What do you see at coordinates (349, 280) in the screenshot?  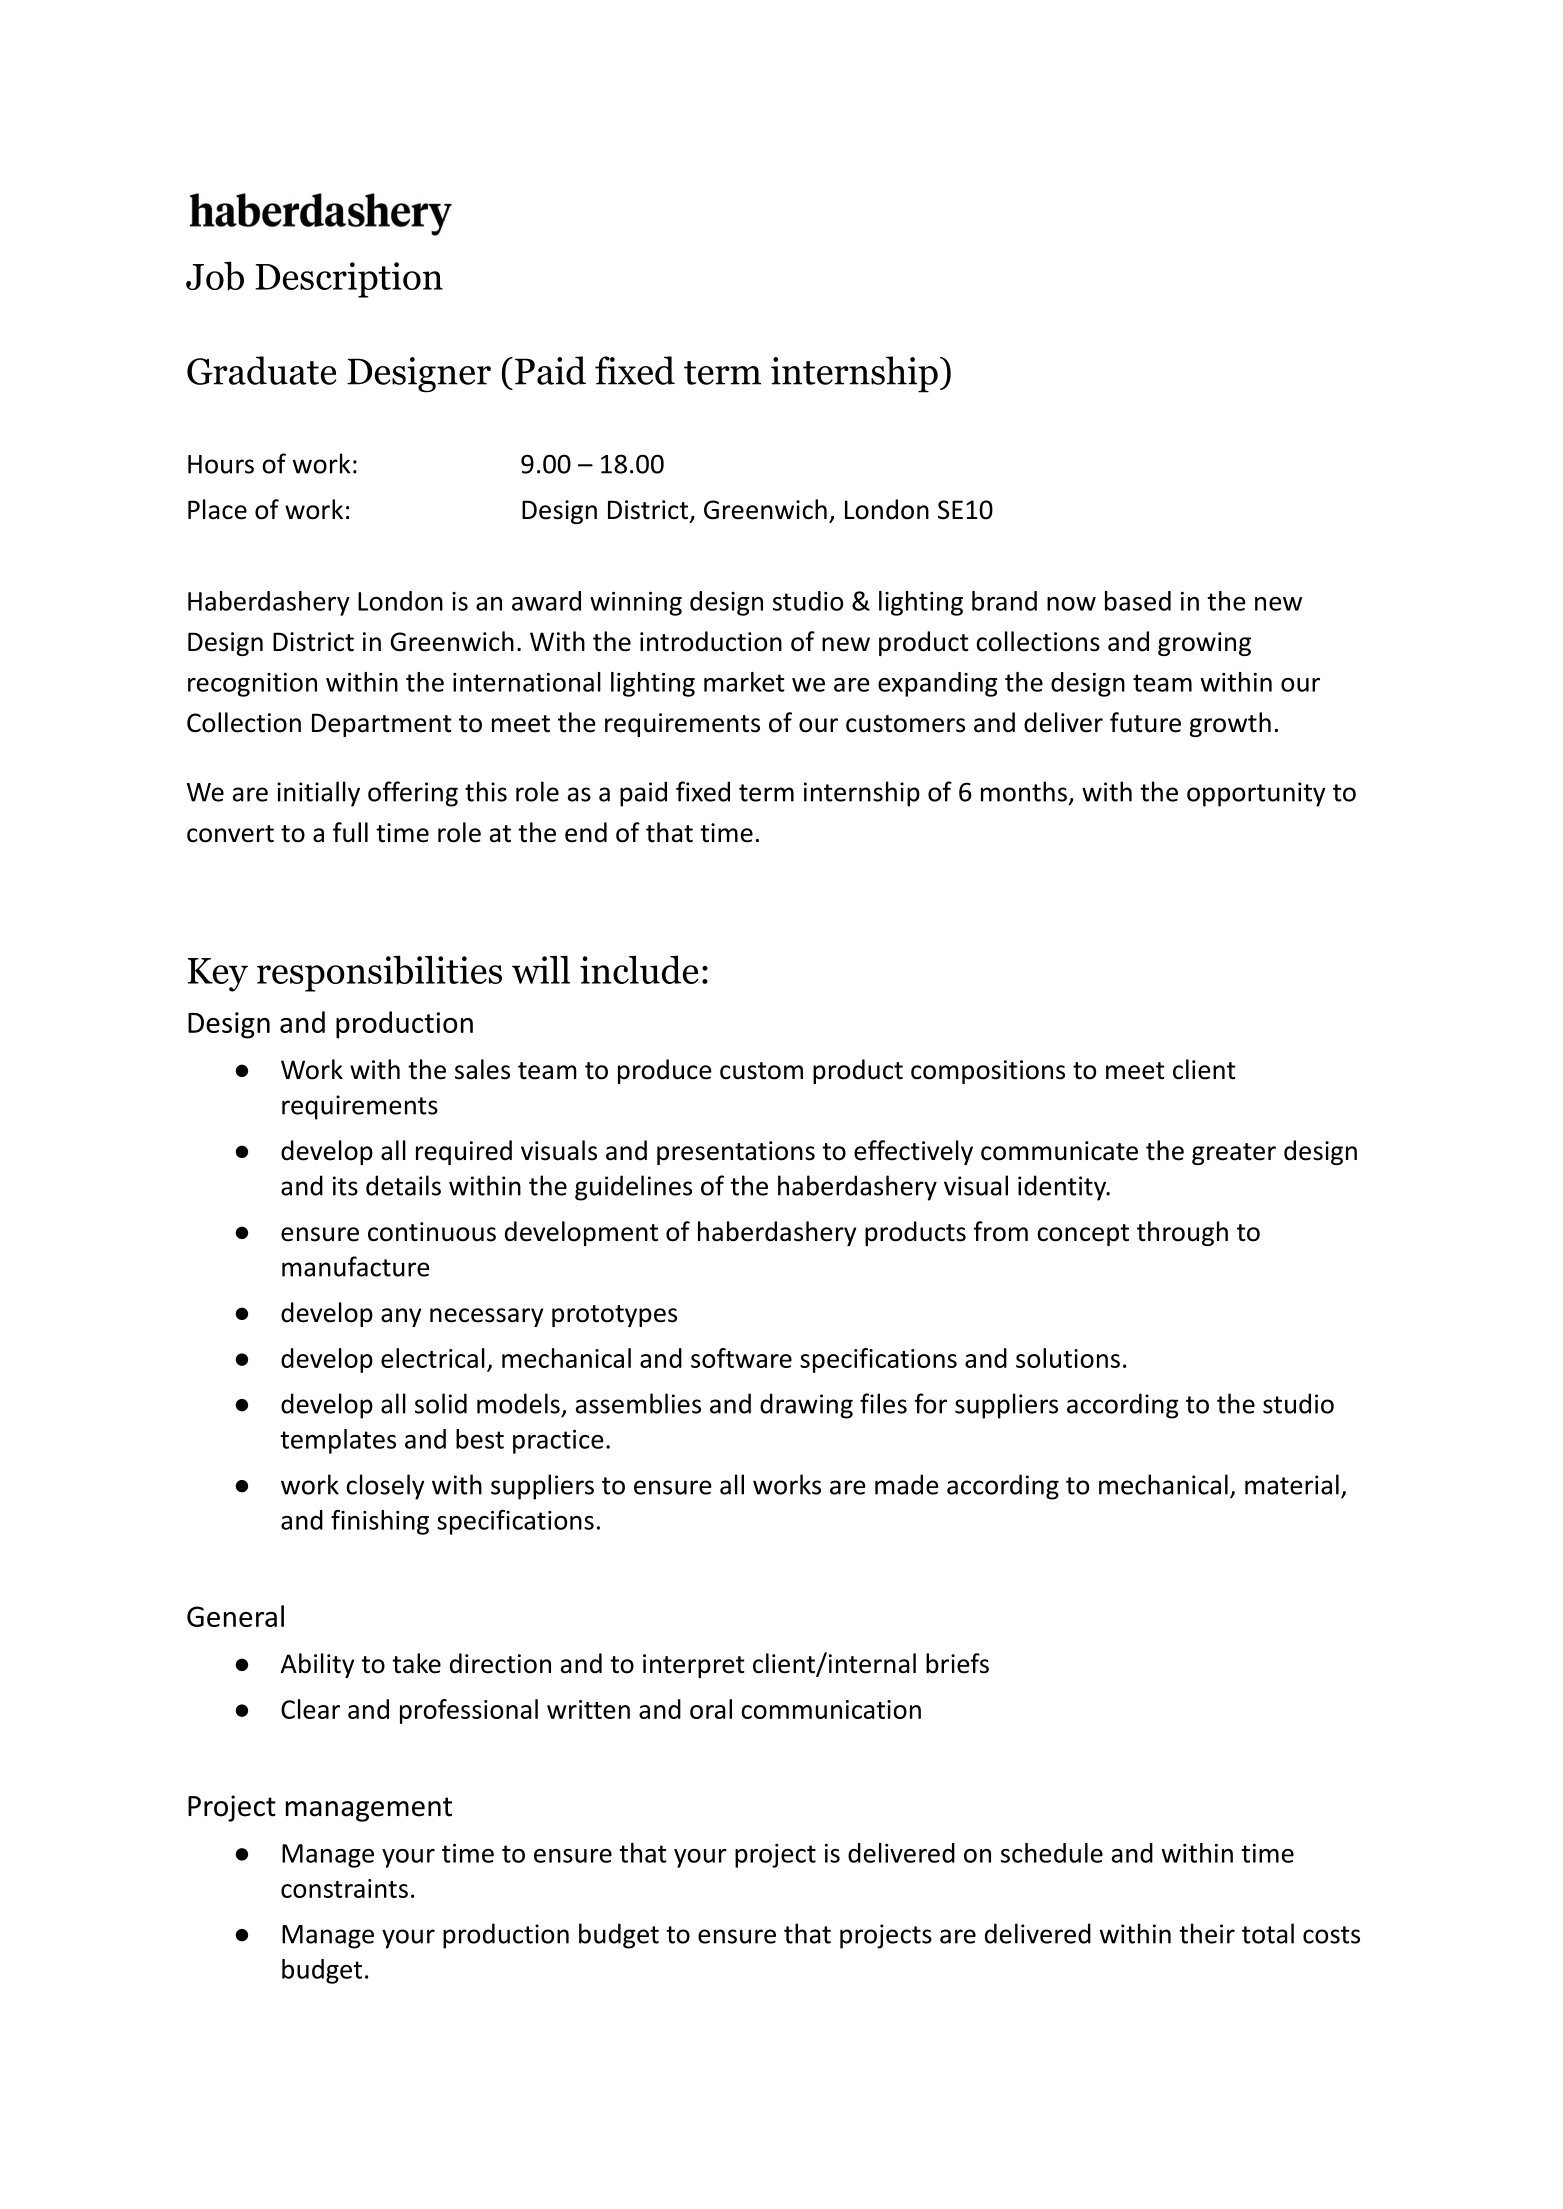 I see `Description` at bounding box center [349, 280].
